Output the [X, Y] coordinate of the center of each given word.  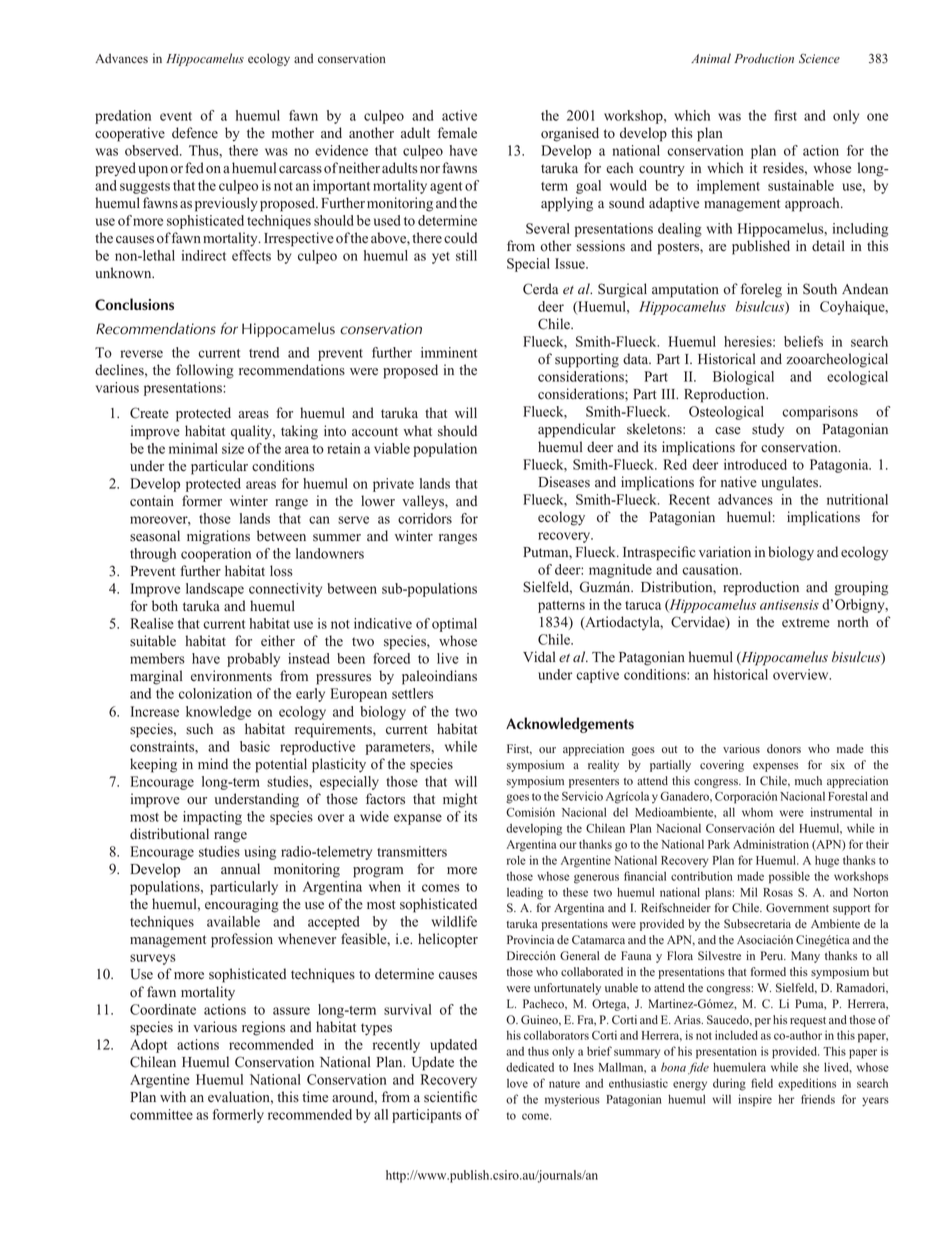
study [768, 430]
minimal [193, 448]
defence [195, 133]
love [517, 1083]
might [460, 800]
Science [819, 59]
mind [213, 764]
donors [784, 749]
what [418, 430]
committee [161, 1114]
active [459, 115]
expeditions [807, 1084]
